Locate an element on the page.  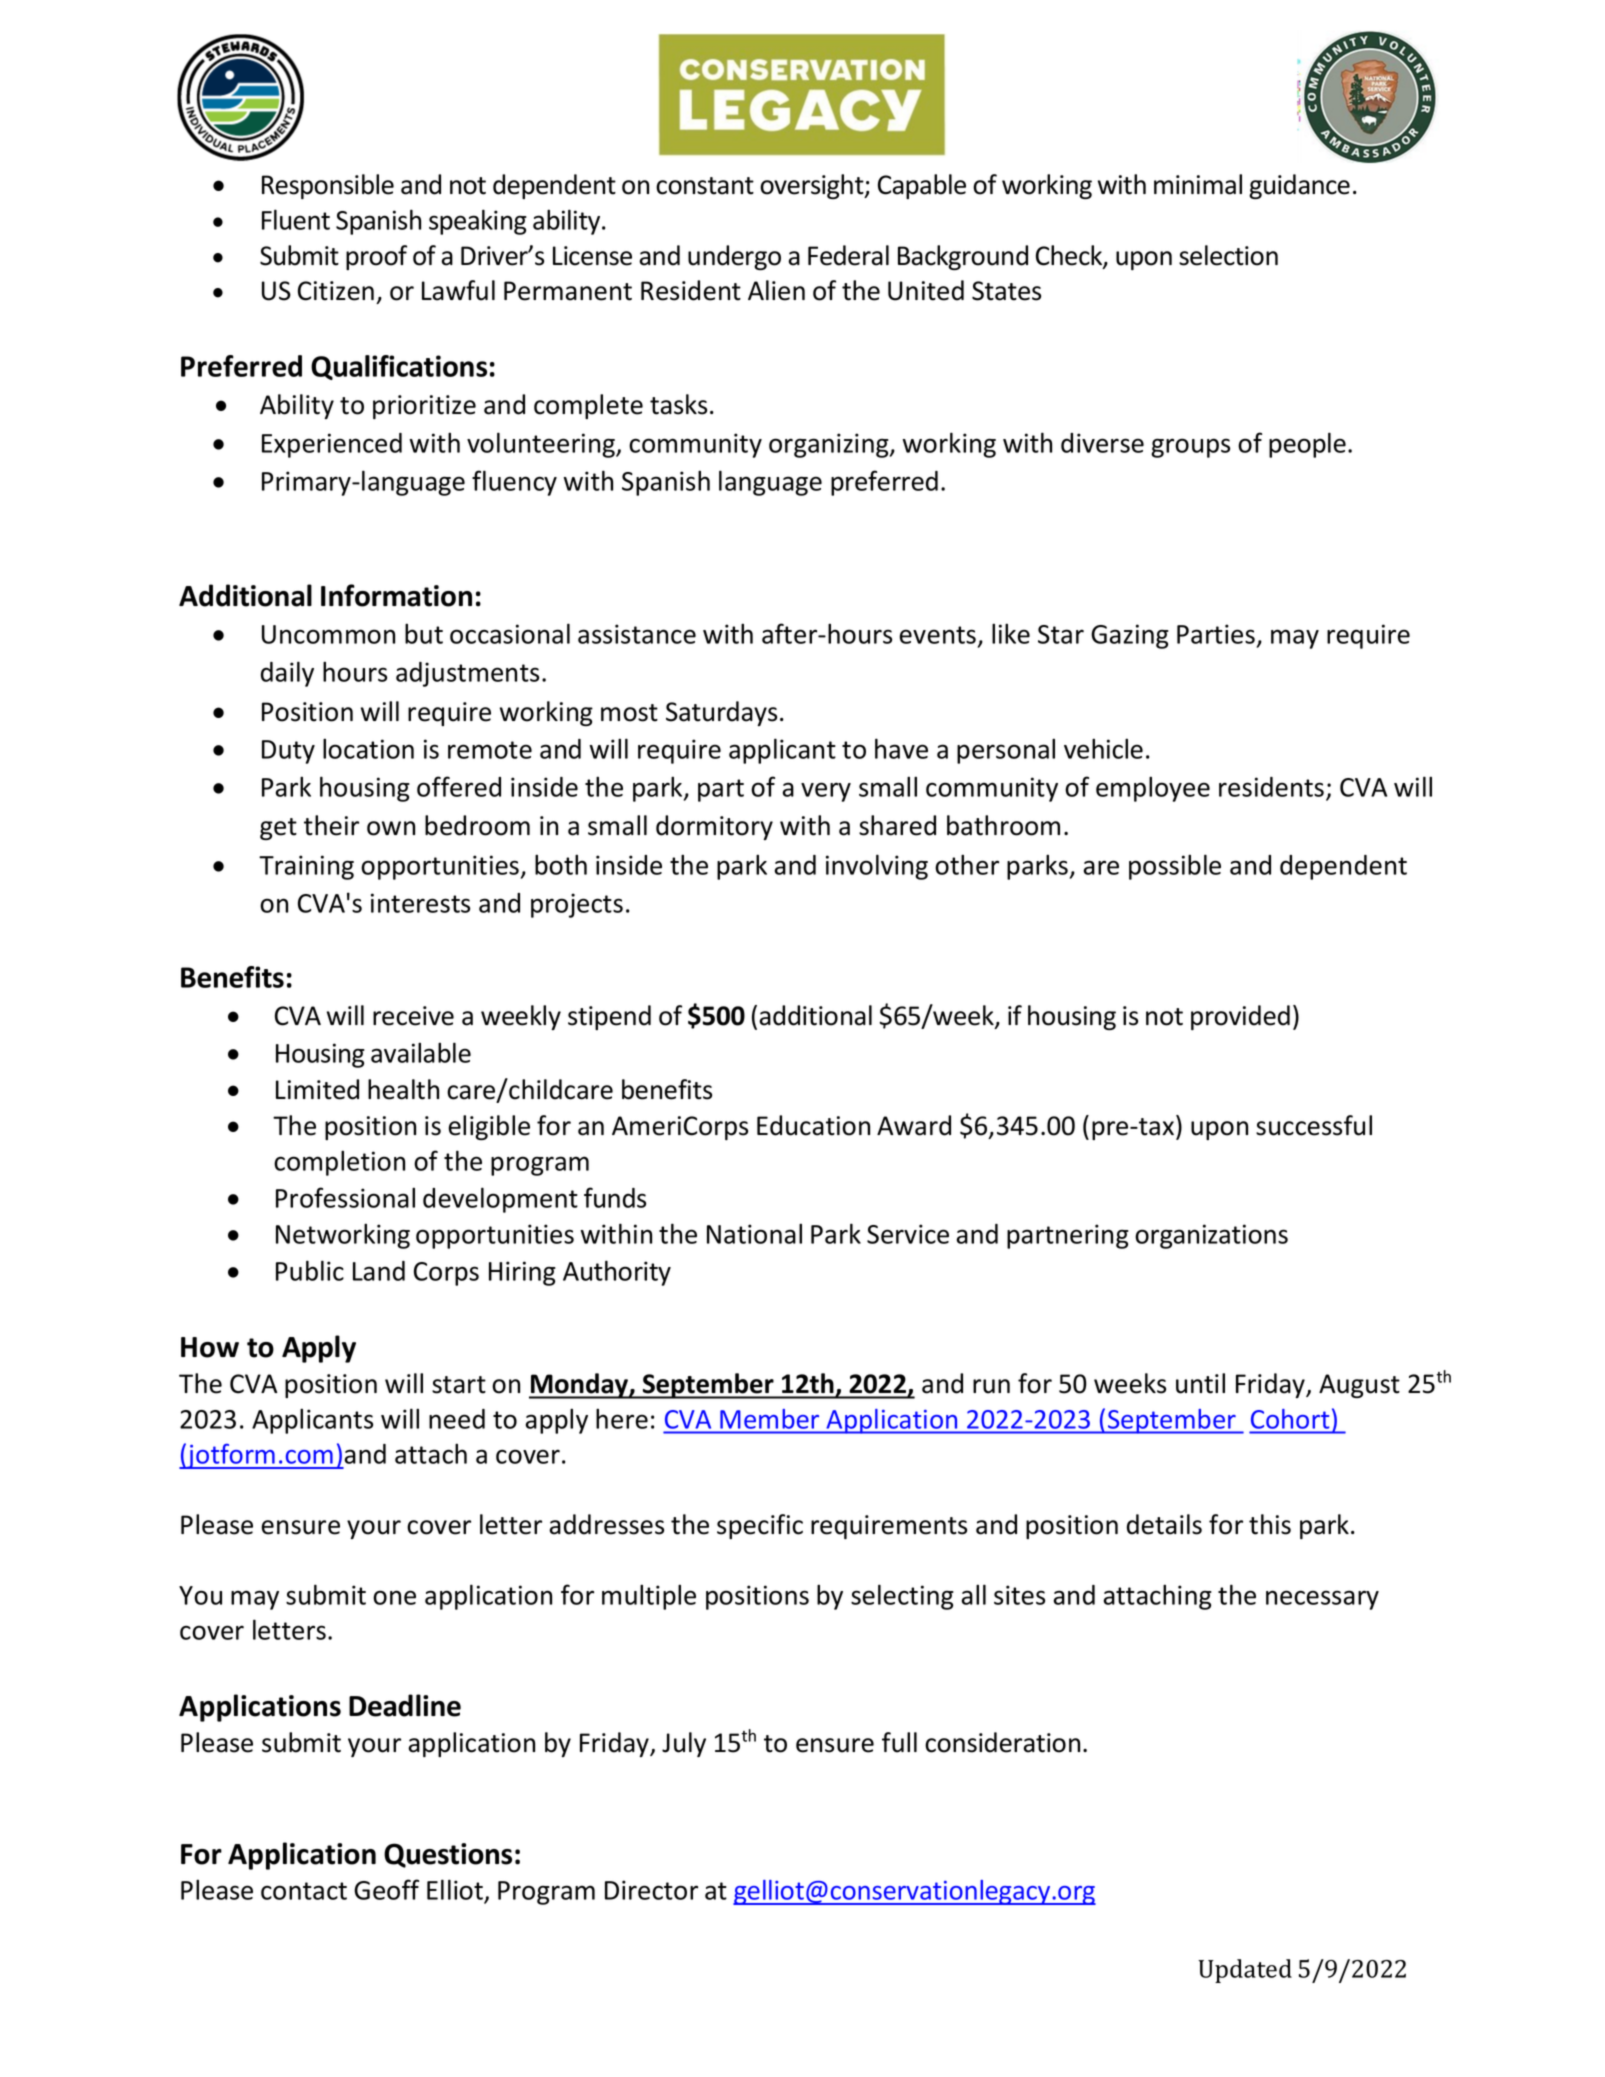
one is located at coordinates (394, 1597).
